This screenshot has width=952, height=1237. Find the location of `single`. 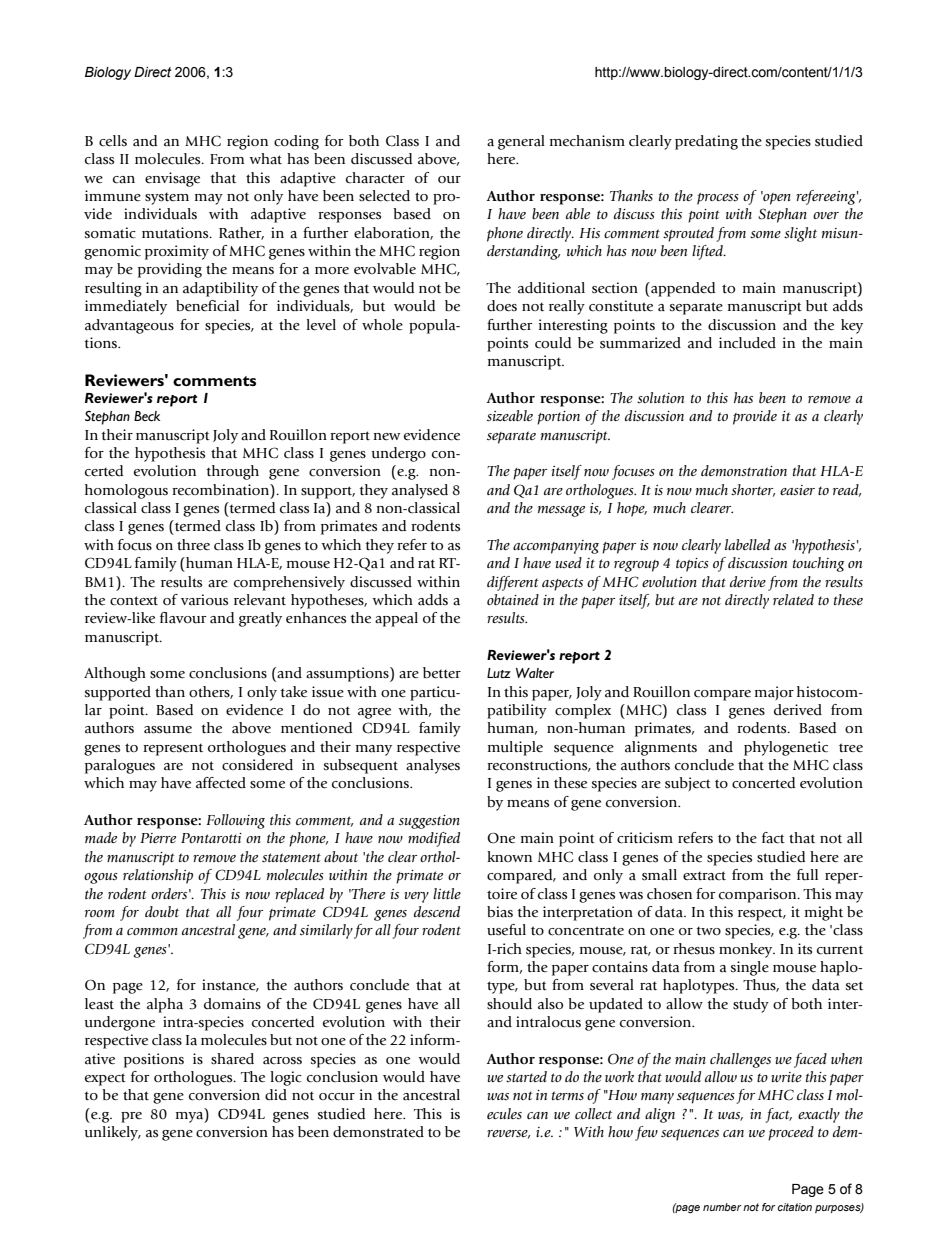

single is located at coordinates (750, 968).
